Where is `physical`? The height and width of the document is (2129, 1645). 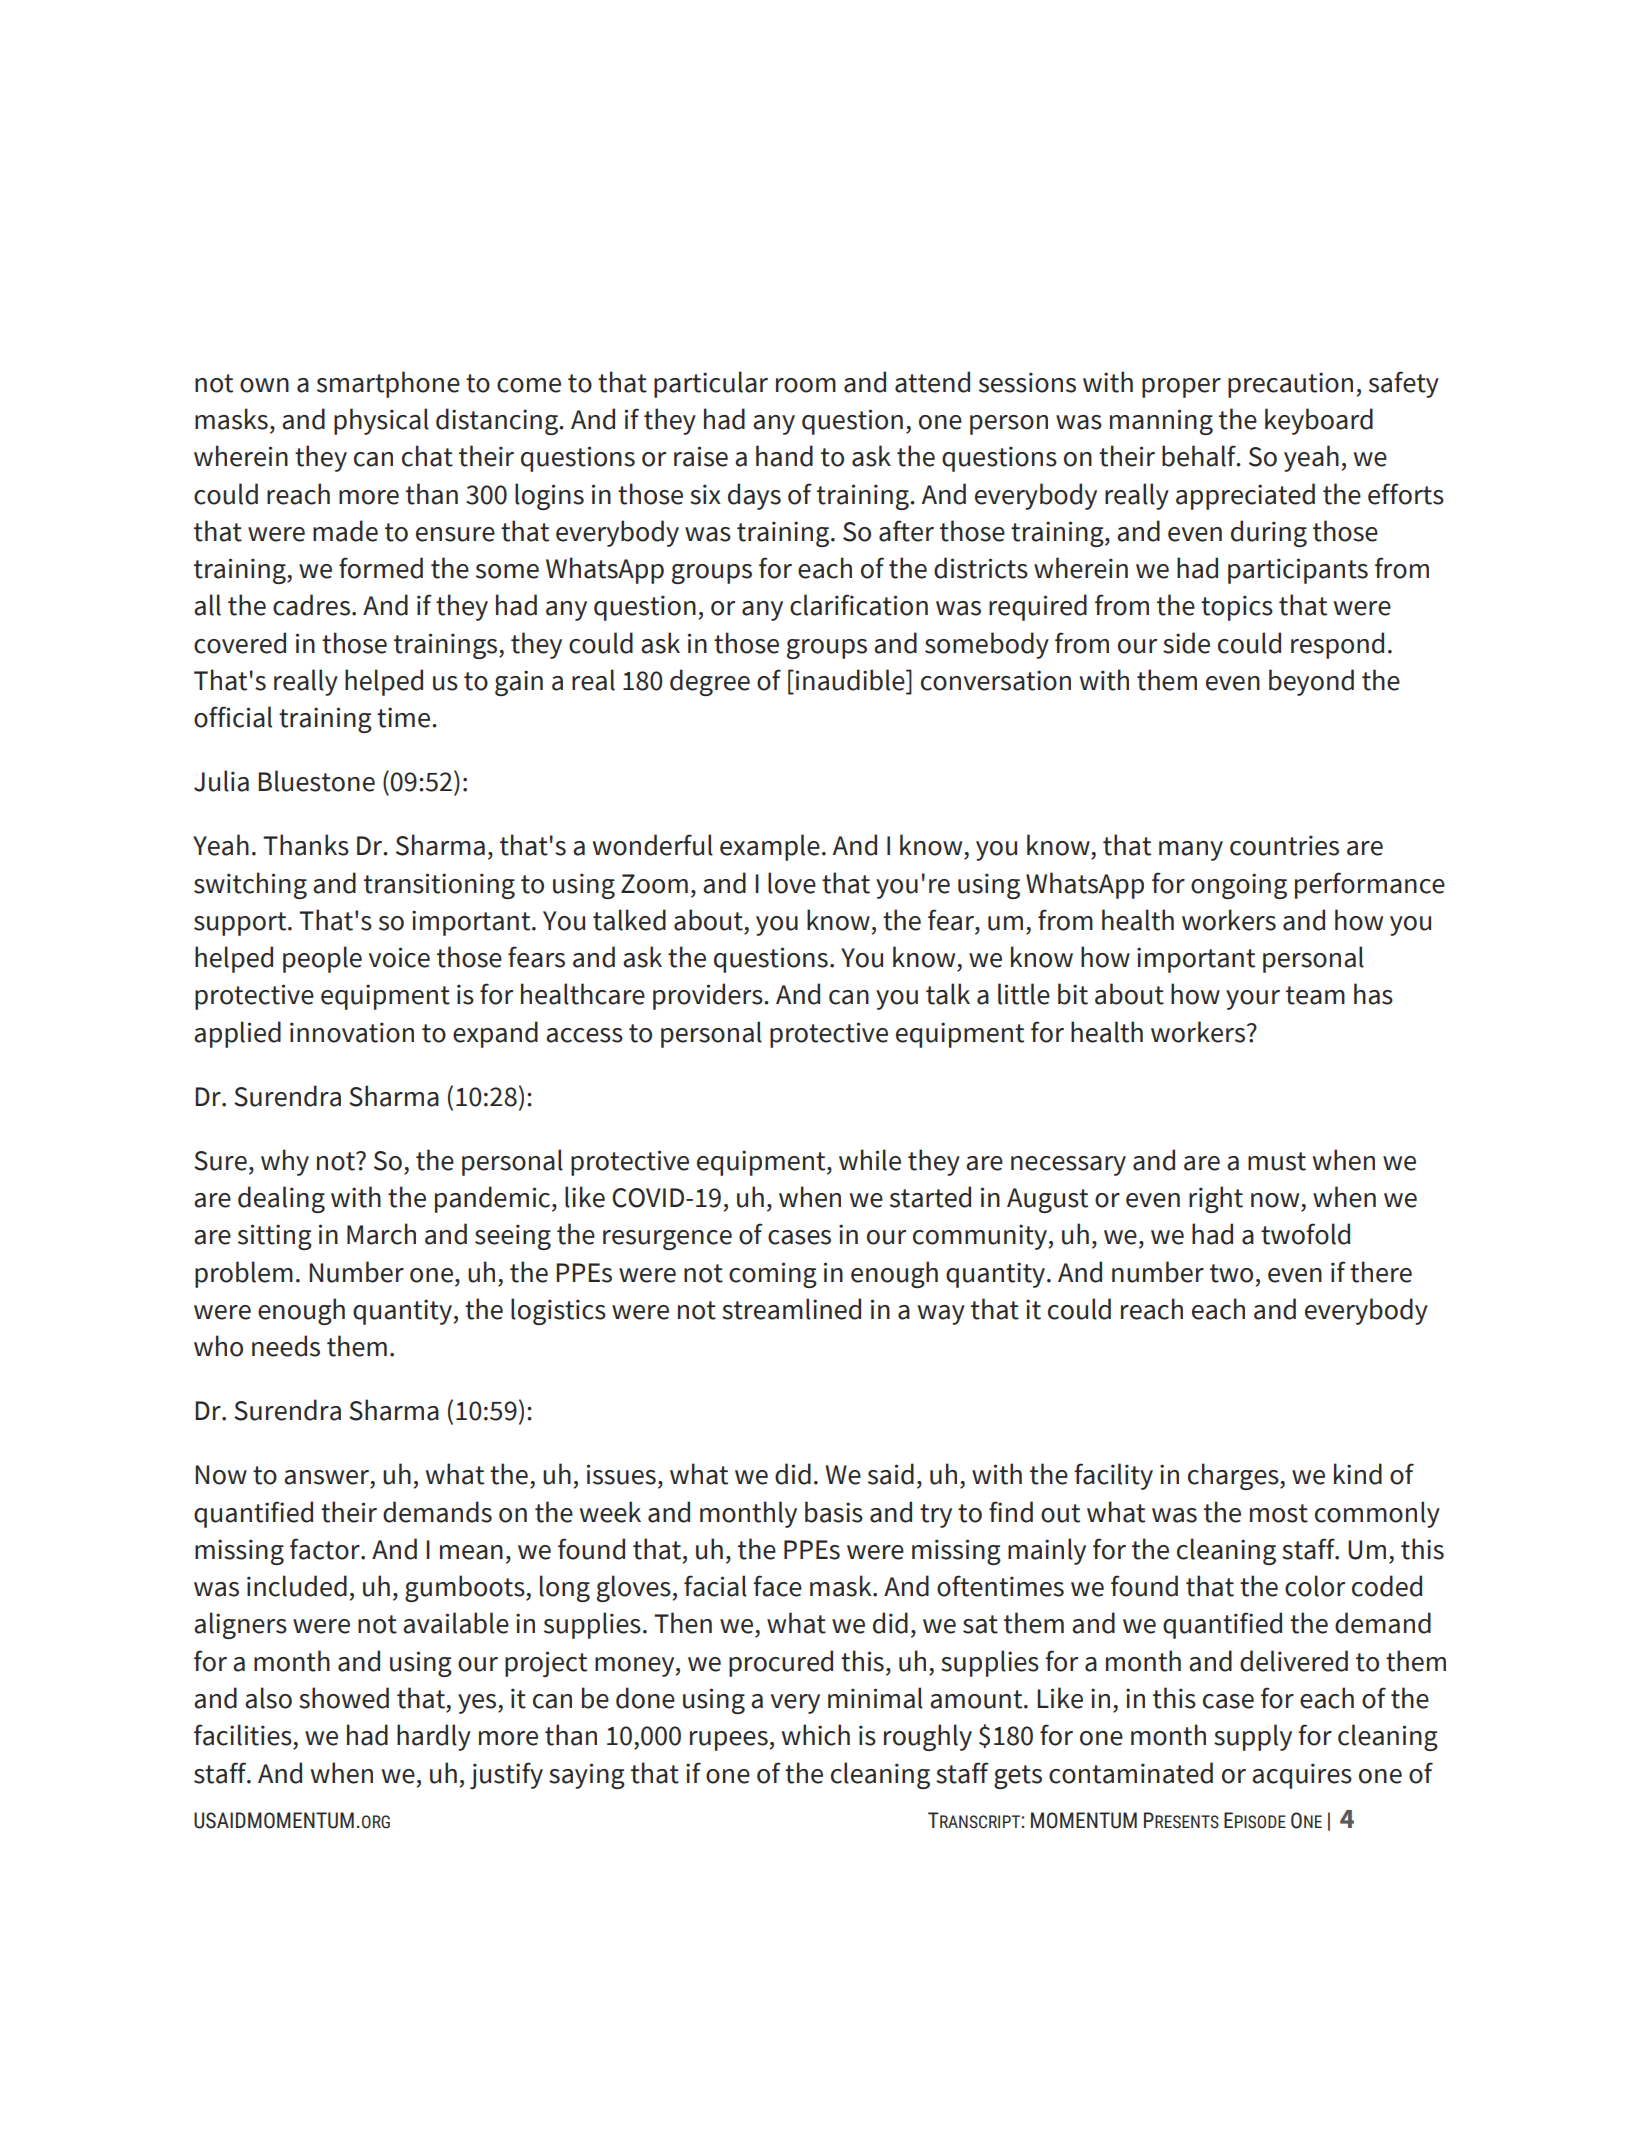
physical is located at coordinates (381, 421).
